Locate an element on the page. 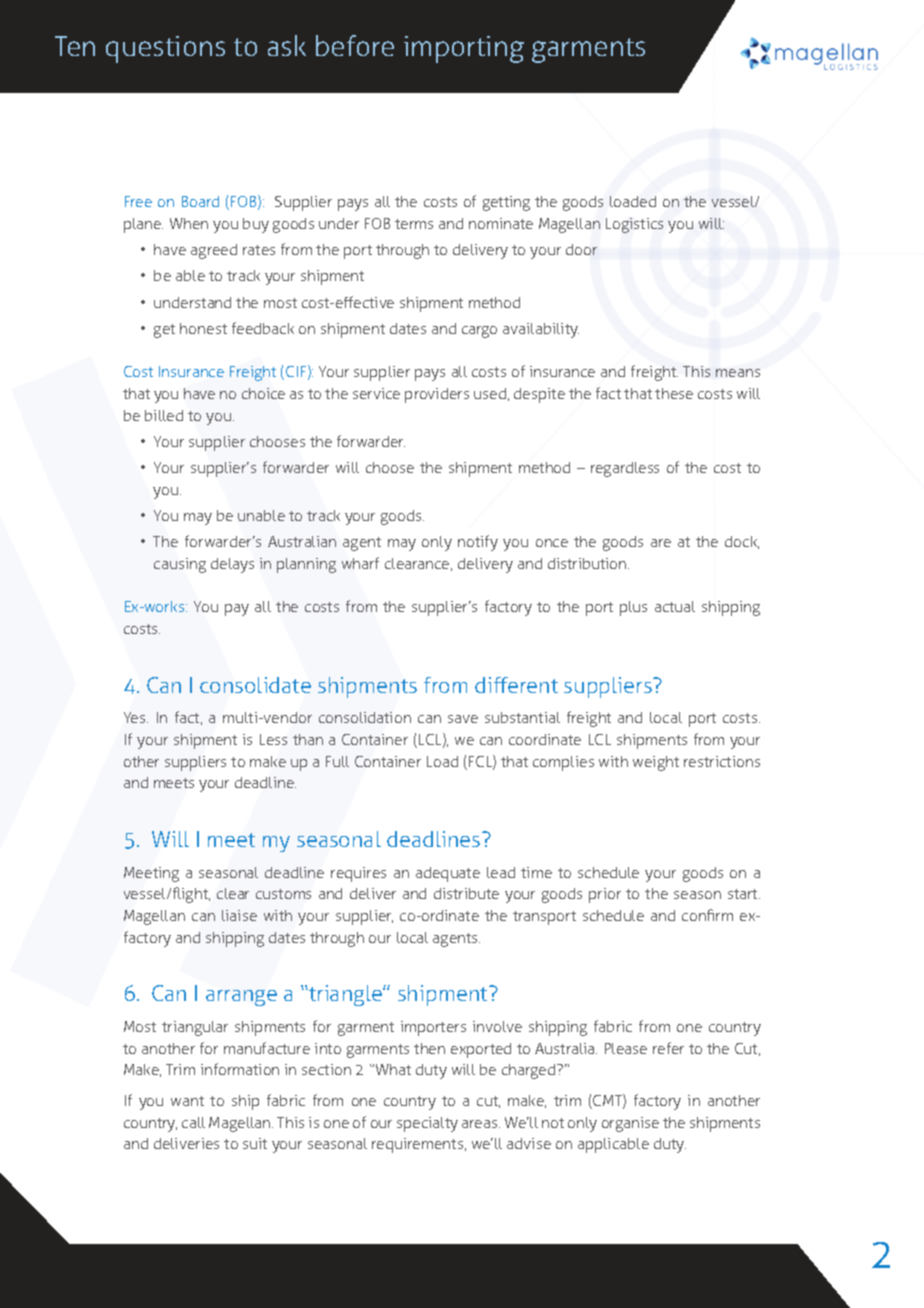 The width and height of the image is (924, 1308). specialty is located at coordinates (427, 1124).
